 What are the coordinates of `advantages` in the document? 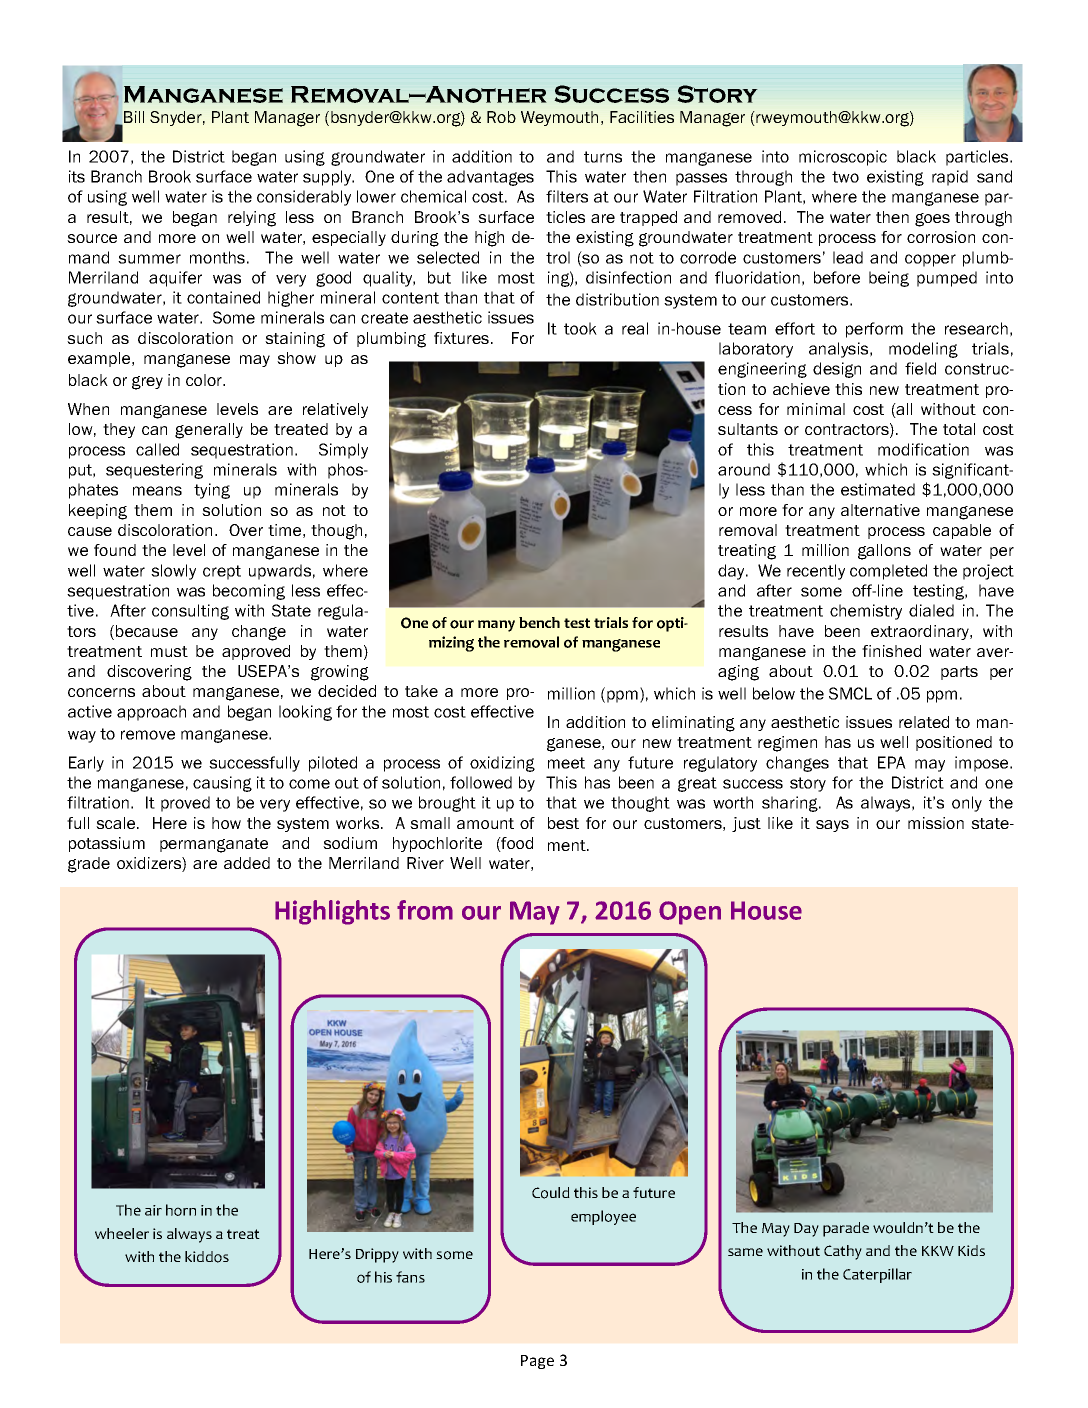 It's located at (490, 178).
